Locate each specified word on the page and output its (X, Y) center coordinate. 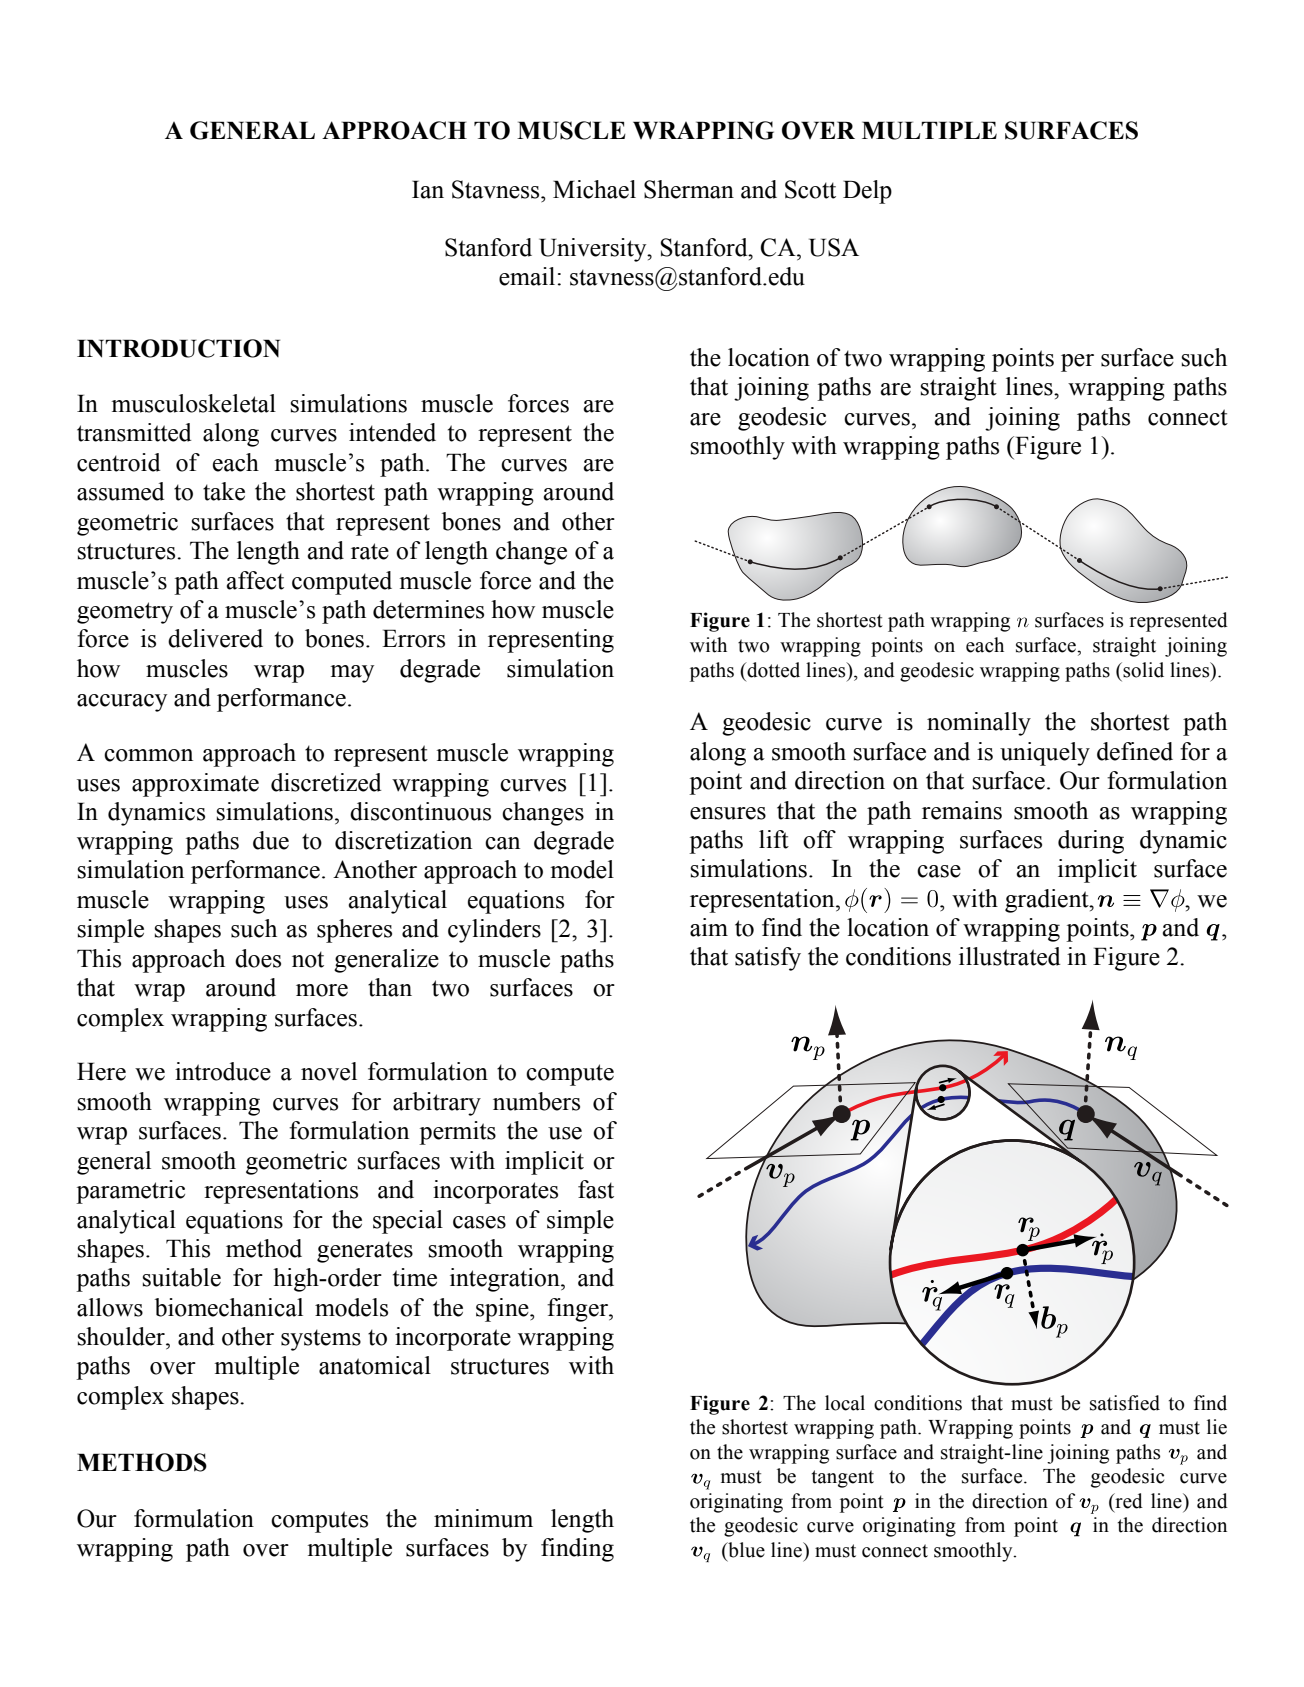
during (1091, 842)
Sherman (689, 189)
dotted (772, 670)
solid (1142, 670)
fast (596, 1189)
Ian (428, 189)
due (271, 840)
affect (255, 580)
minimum (483, 1518)
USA (834, 247)
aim (709, 927)
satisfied (1125, 1403)
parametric (130, 1192)
